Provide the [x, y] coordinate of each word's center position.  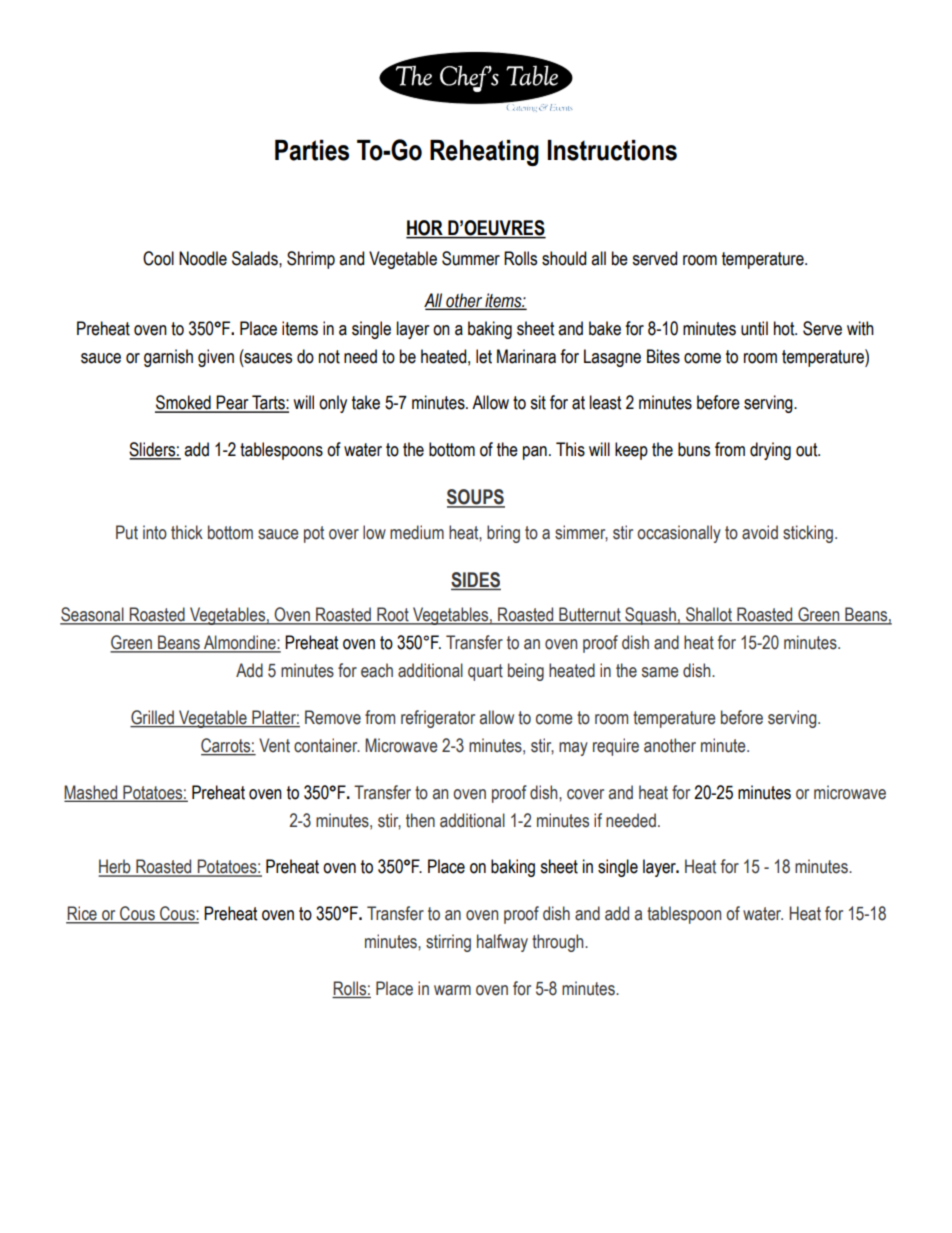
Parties [312, 150]
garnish [168, 358]
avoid [760, 532]
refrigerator [438, 719]
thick [187, 532]
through [559, 943]
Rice [82, 914]
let [484, 356]
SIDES [476, 581]
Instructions [612, 150]
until [754, 328]
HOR [425, 229]
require [616, 747]
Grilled [153, 718]
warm [452, 990]
